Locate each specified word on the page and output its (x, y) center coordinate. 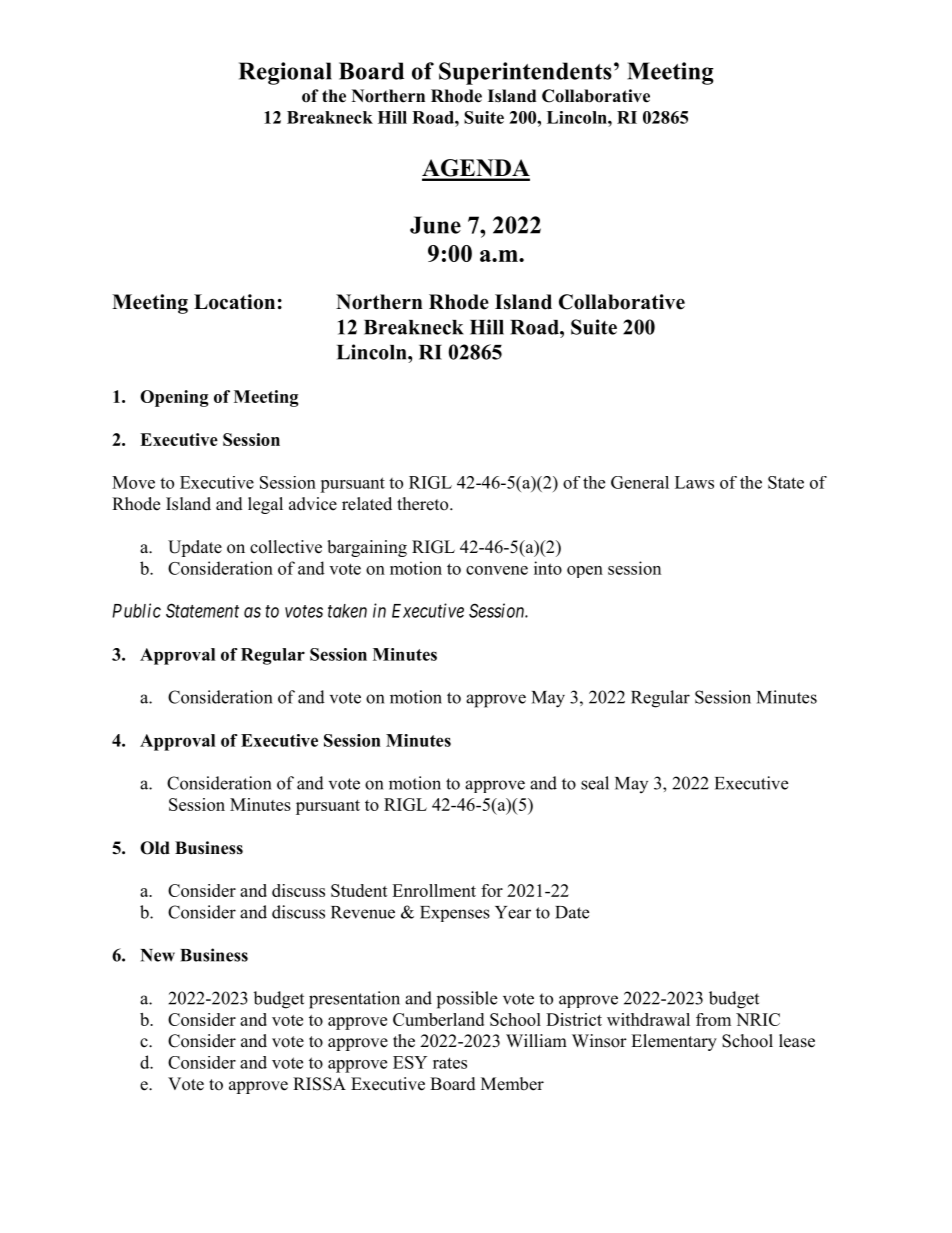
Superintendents (525, 73)
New (157, 955)
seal (595, 783)
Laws (694, 482)
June (435, 225)
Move (133, 482)
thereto (424, 504)
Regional (285, 73)
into (548, 568)
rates (450, 1063)
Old (155, 848)
